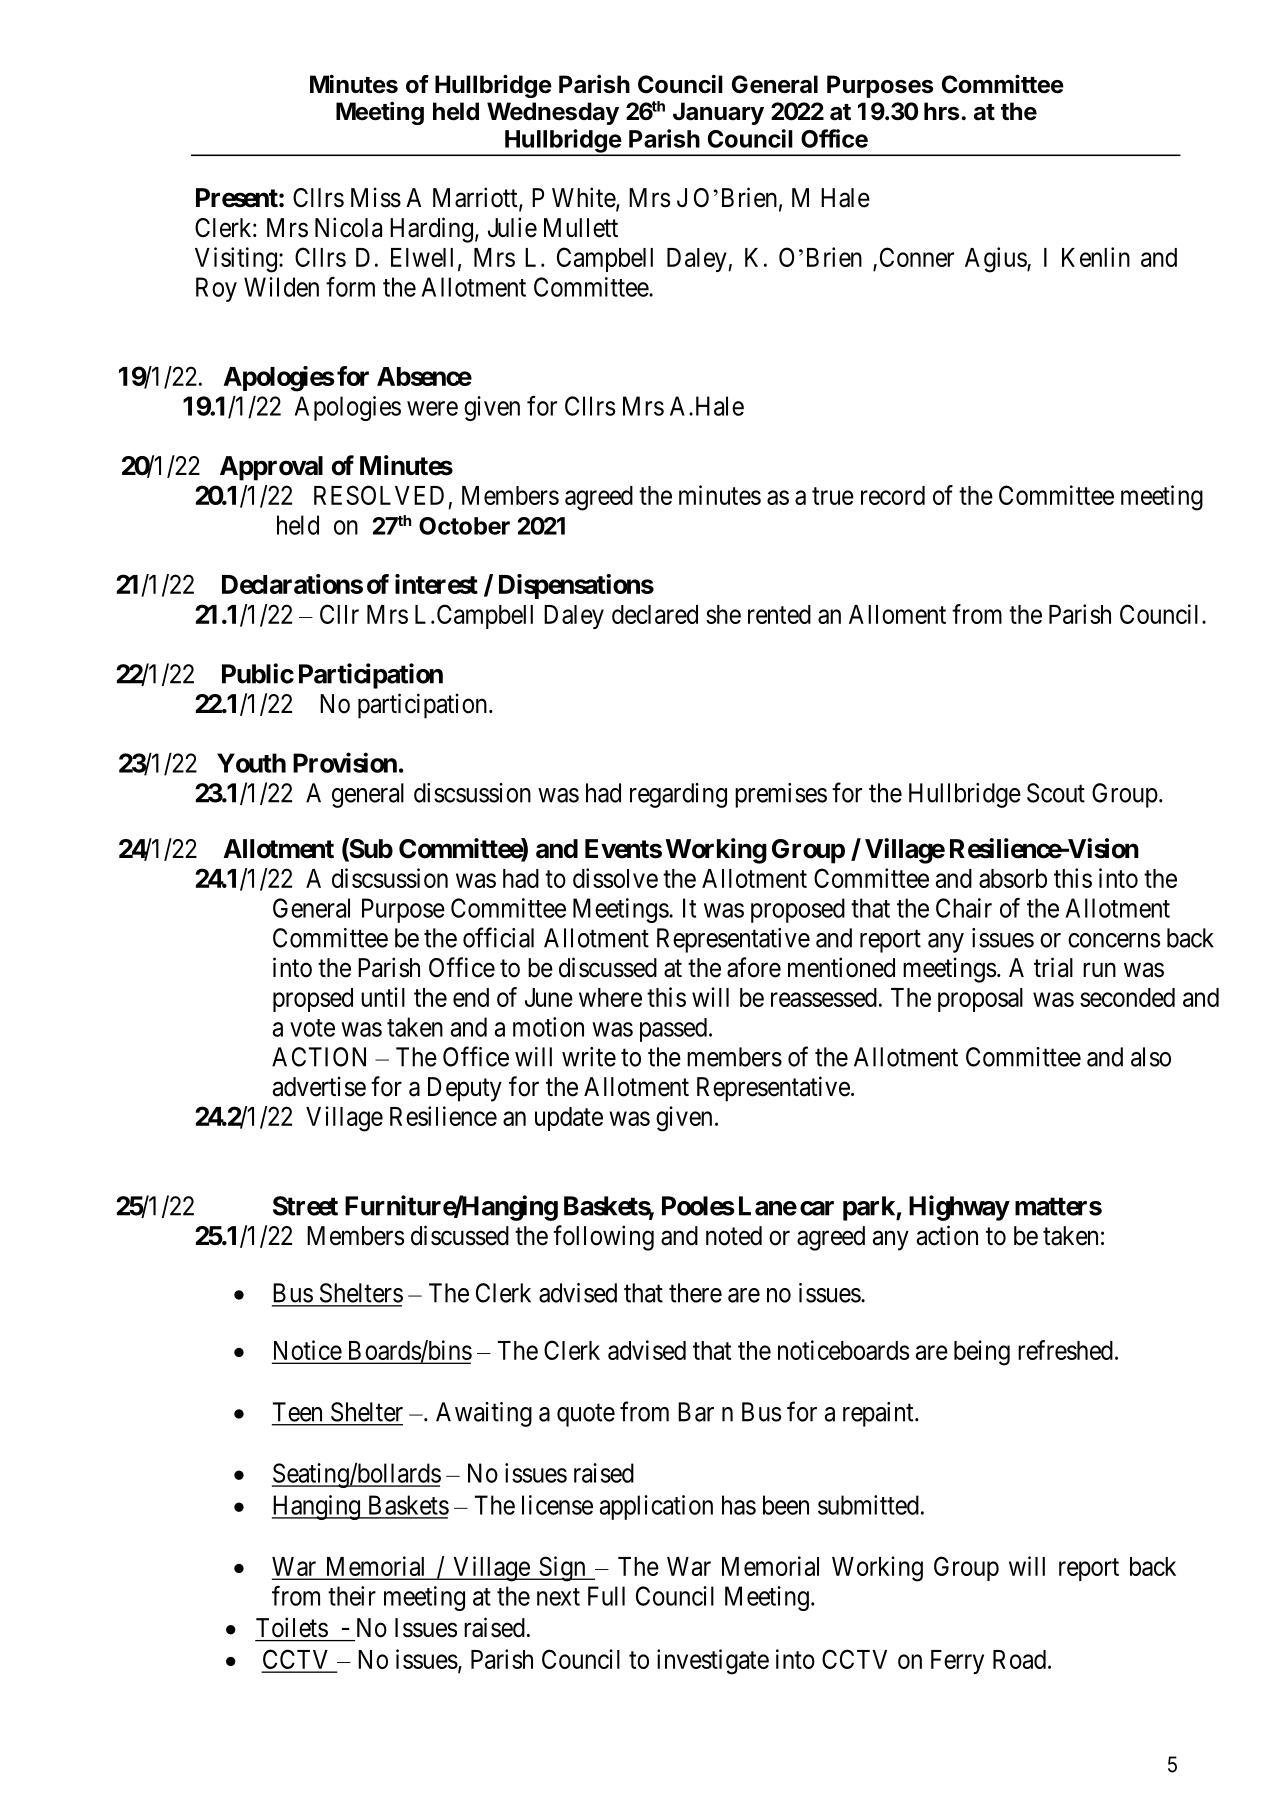 This page has height=1816, width=1284. I want to click on Scout, so click(1056, 793).
